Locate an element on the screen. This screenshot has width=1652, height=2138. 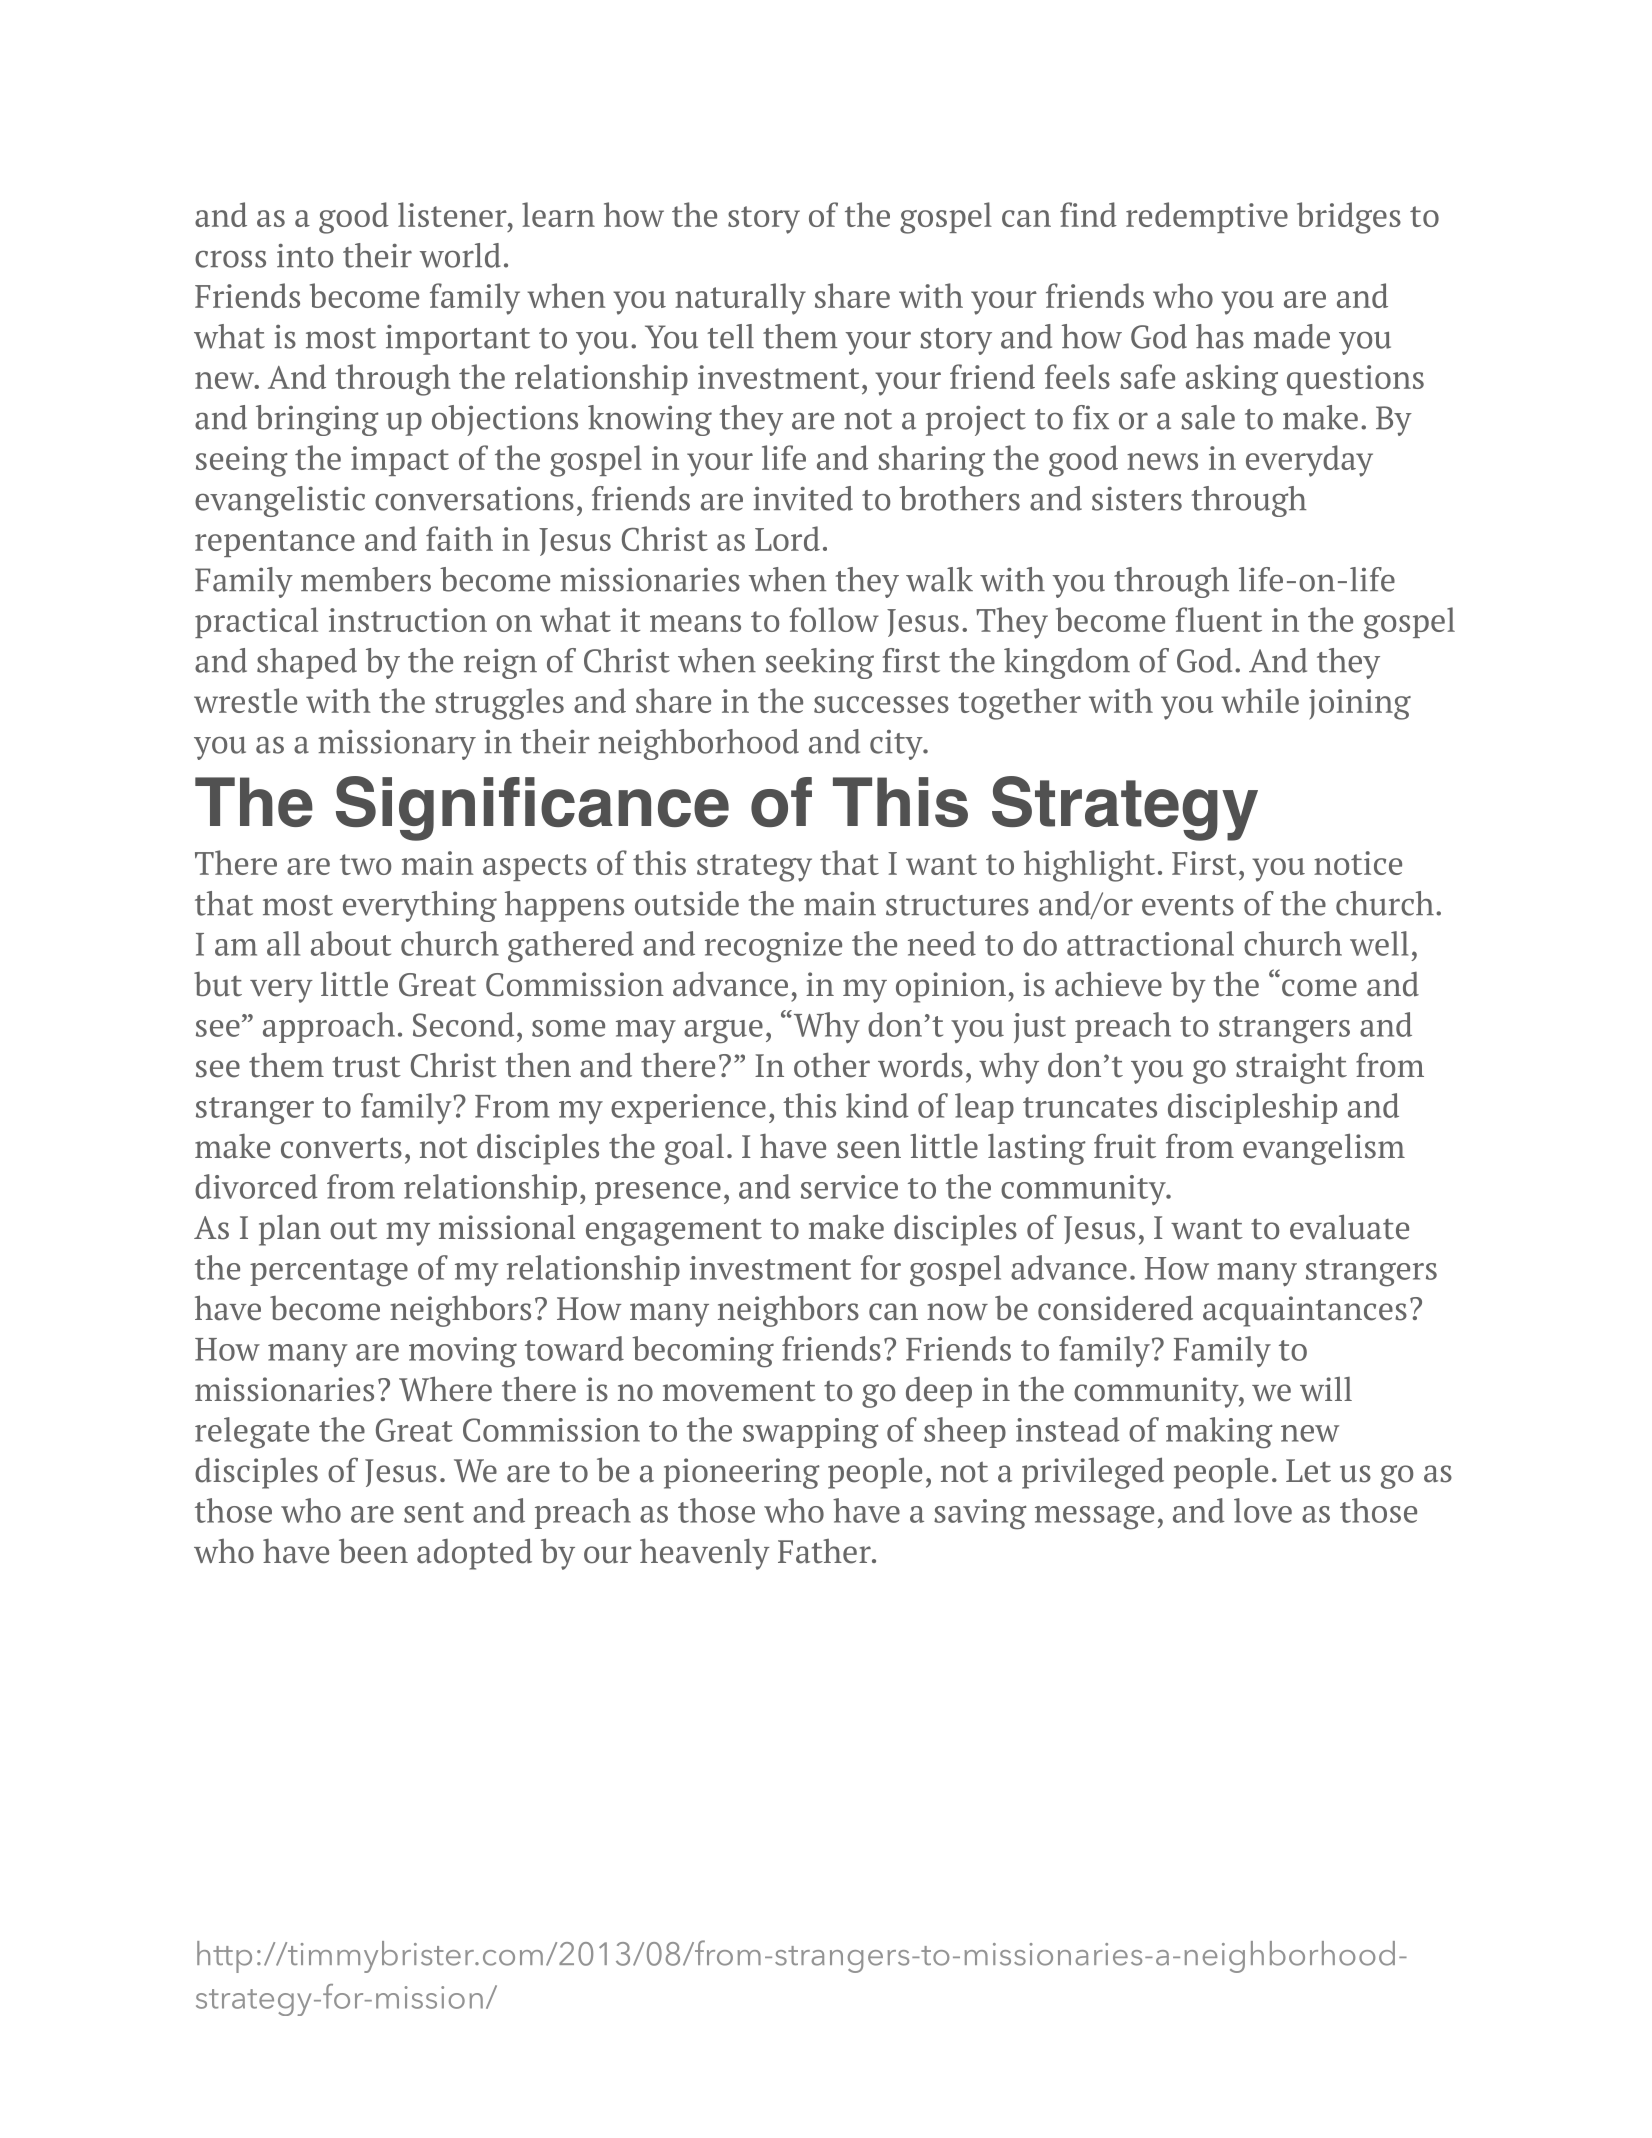
been is located at coordinates (373, 1551).
